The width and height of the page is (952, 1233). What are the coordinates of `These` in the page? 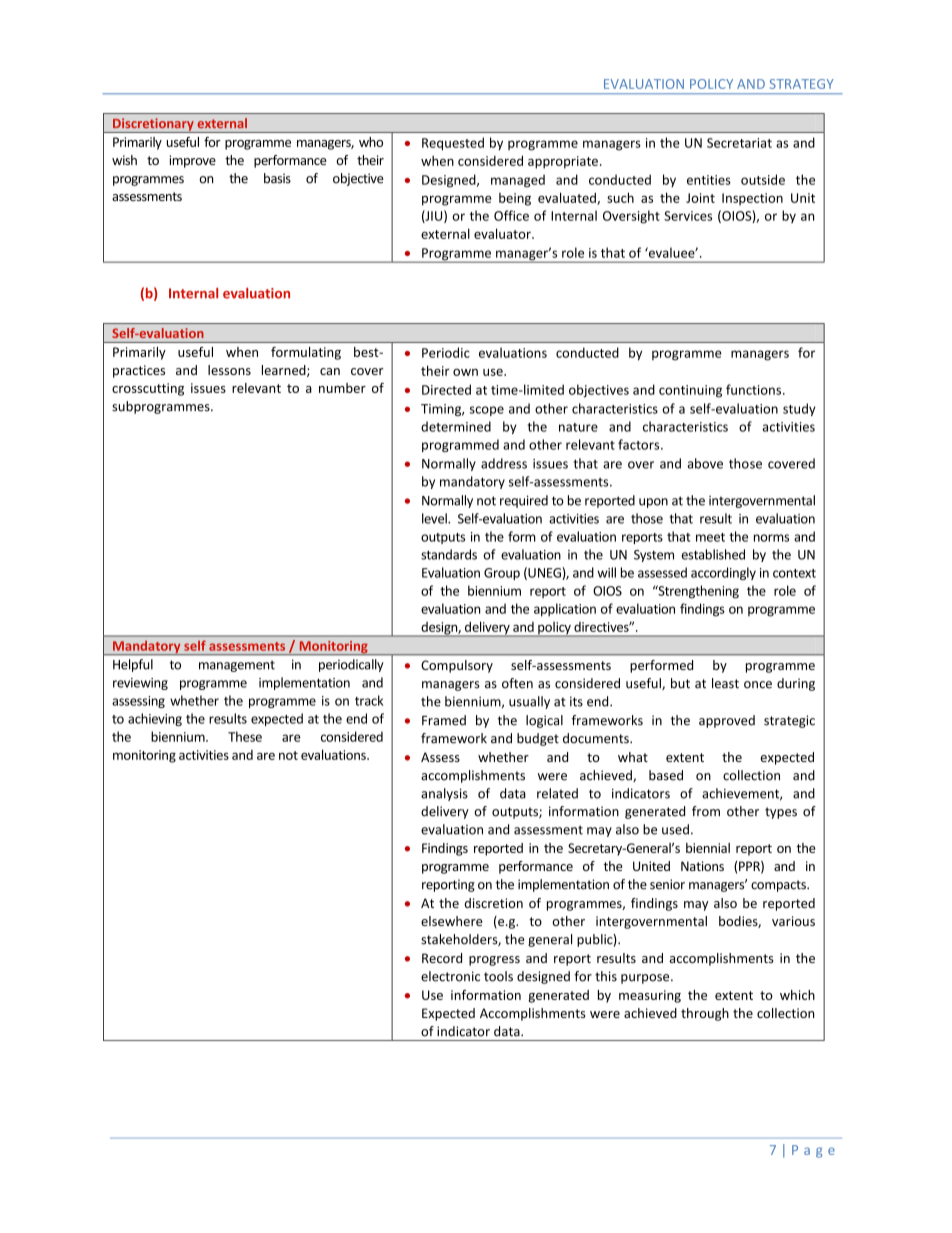 It's located at (245, 736).
